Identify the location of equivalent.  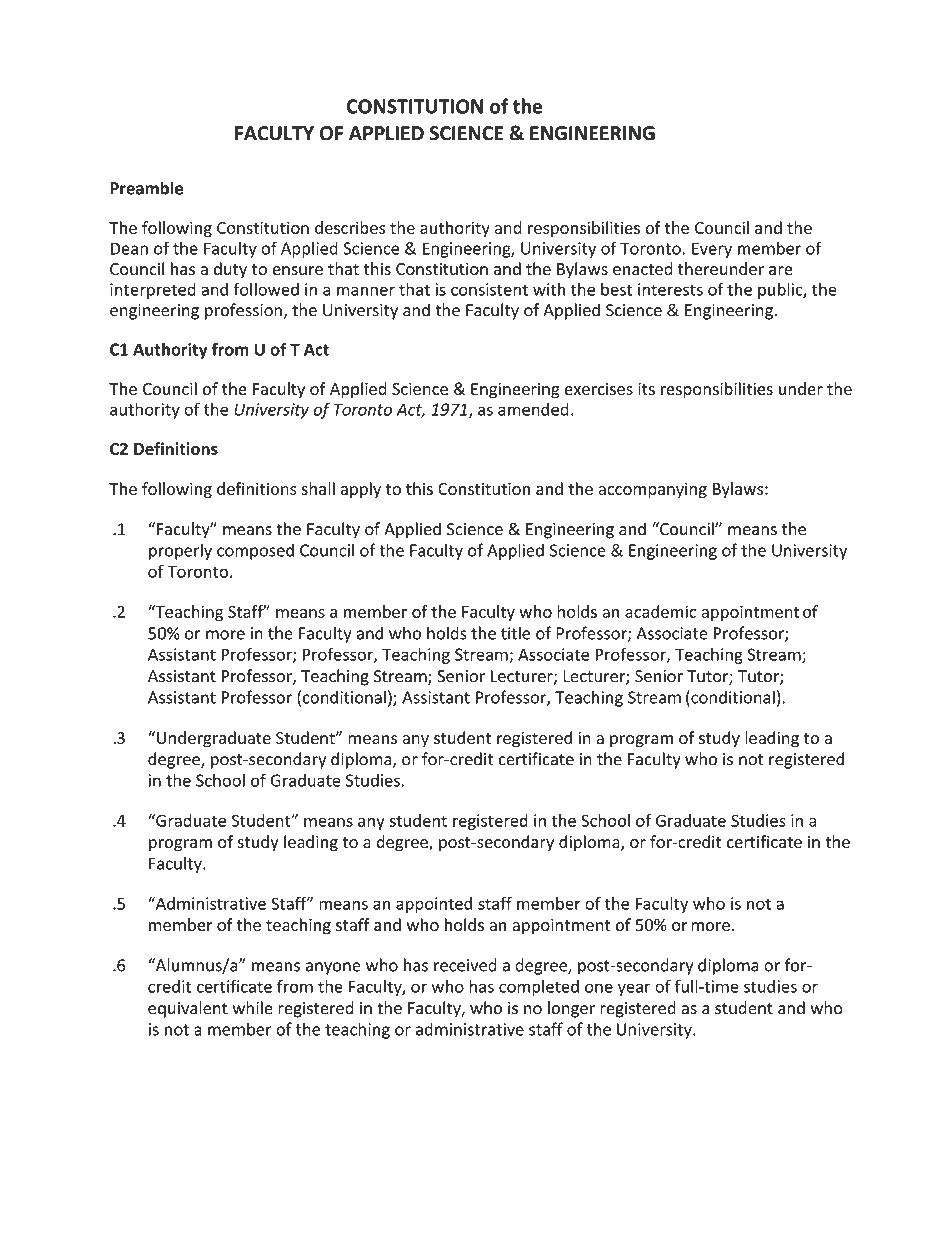
(188, 1009).
